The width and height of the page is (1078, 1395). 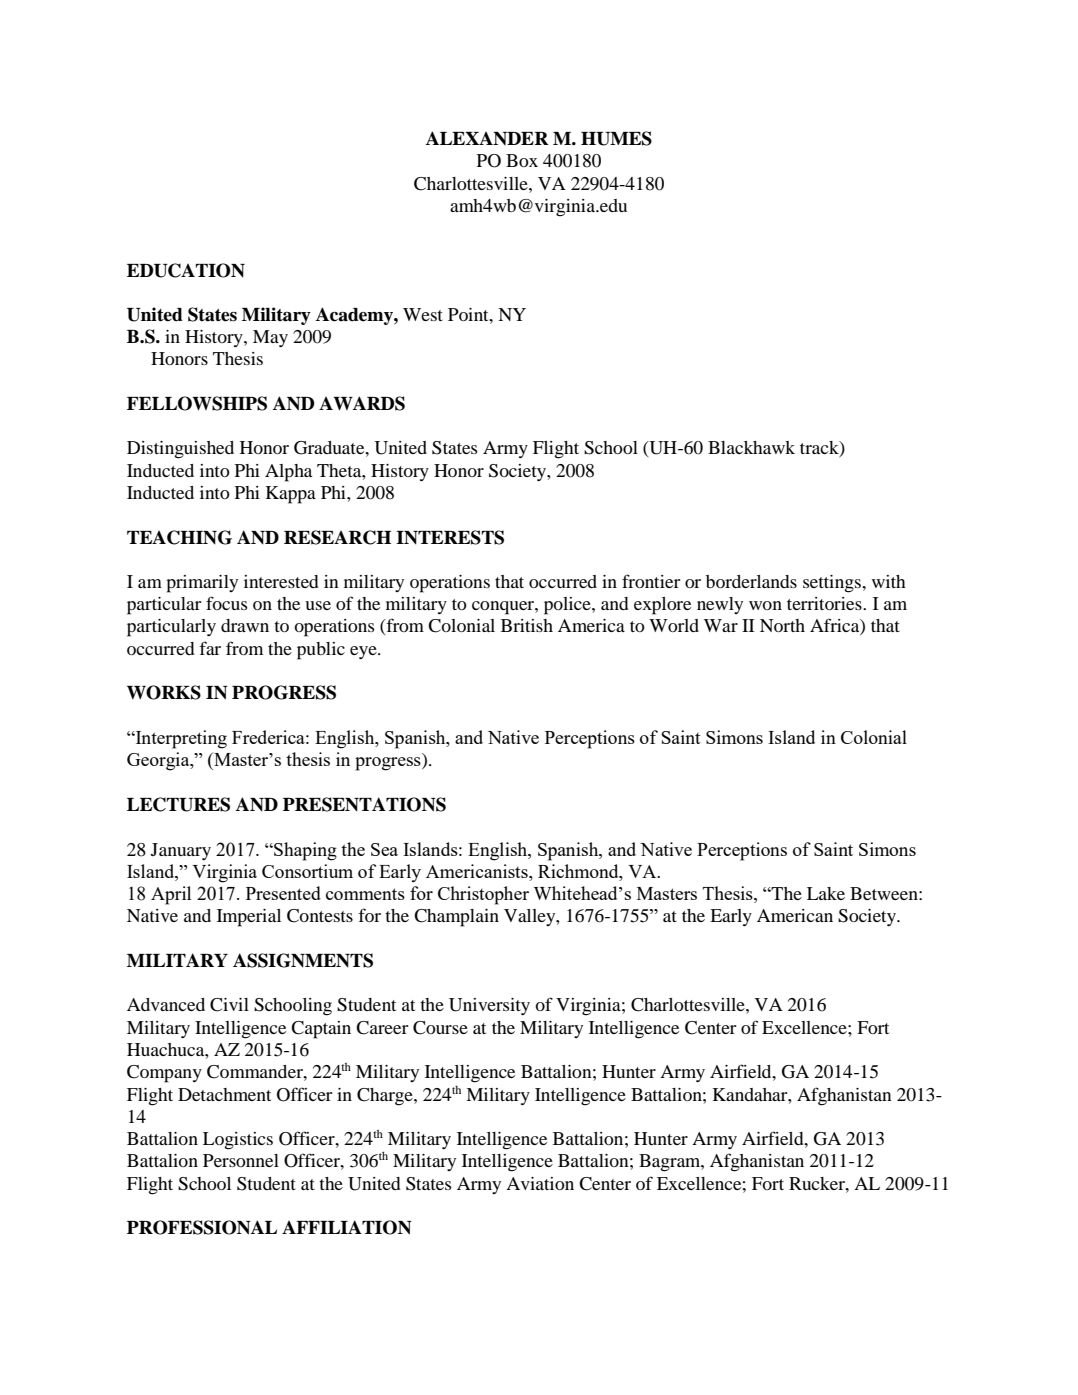 I want to click on EDUCATION, so click(x=186, y=270).
